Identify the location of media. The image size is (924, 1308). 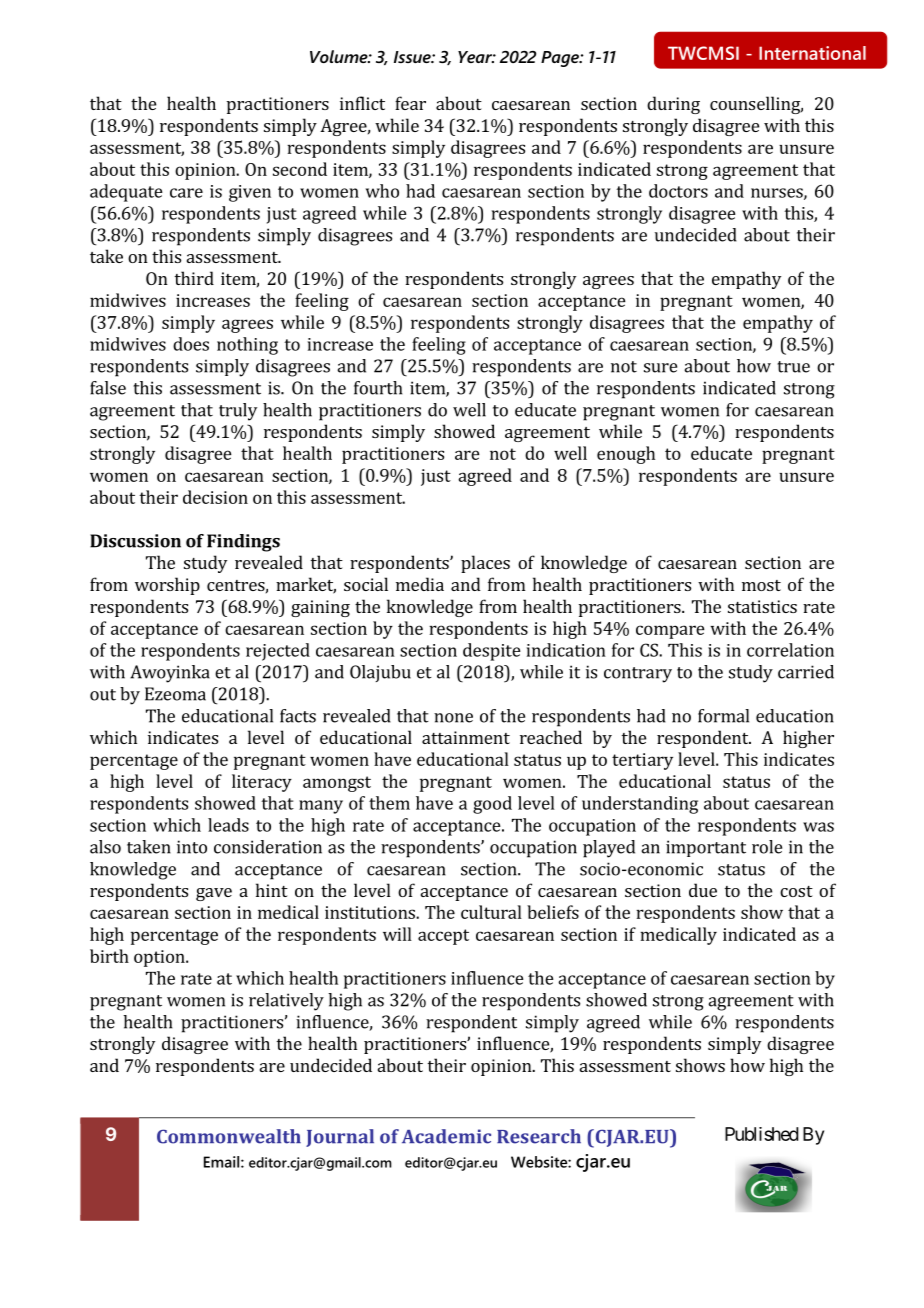
(420, 584).
